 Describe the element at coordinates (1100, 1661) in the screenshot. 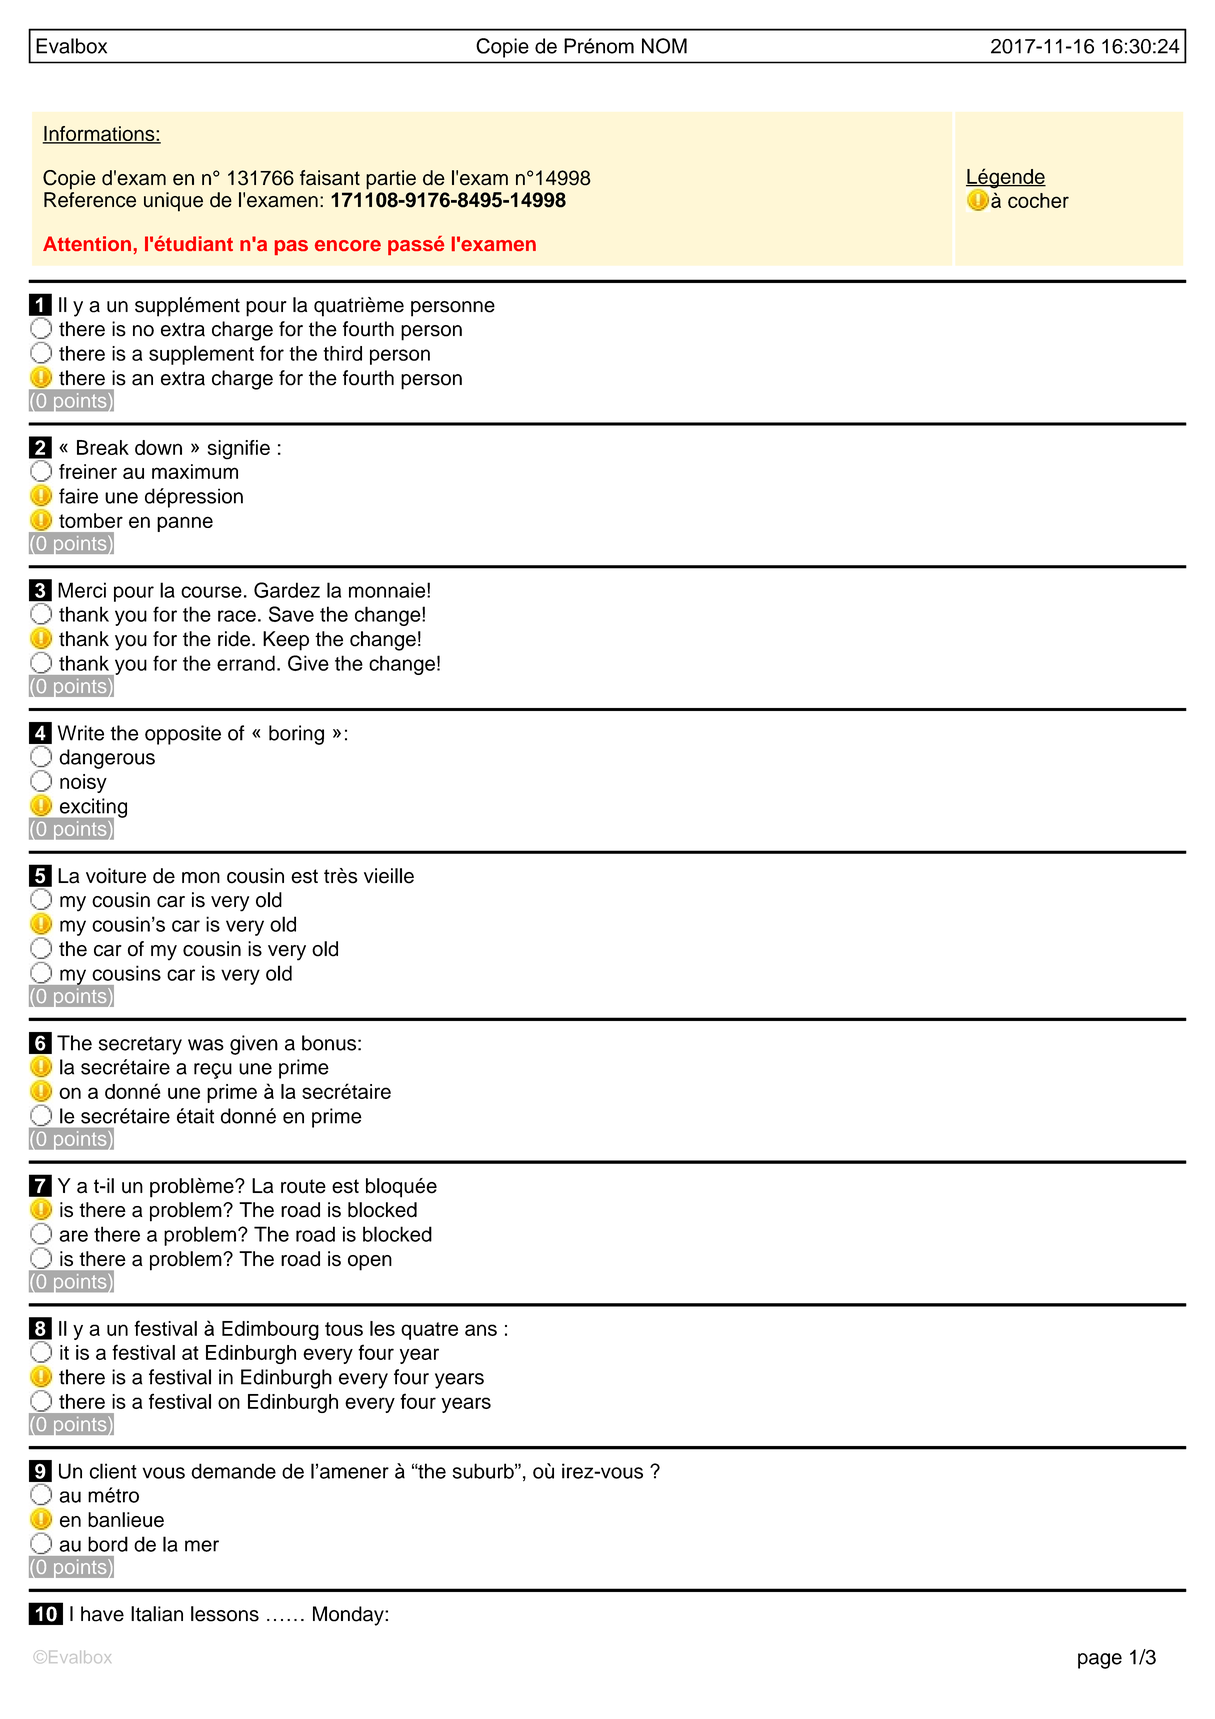

I see `page` at that location.
